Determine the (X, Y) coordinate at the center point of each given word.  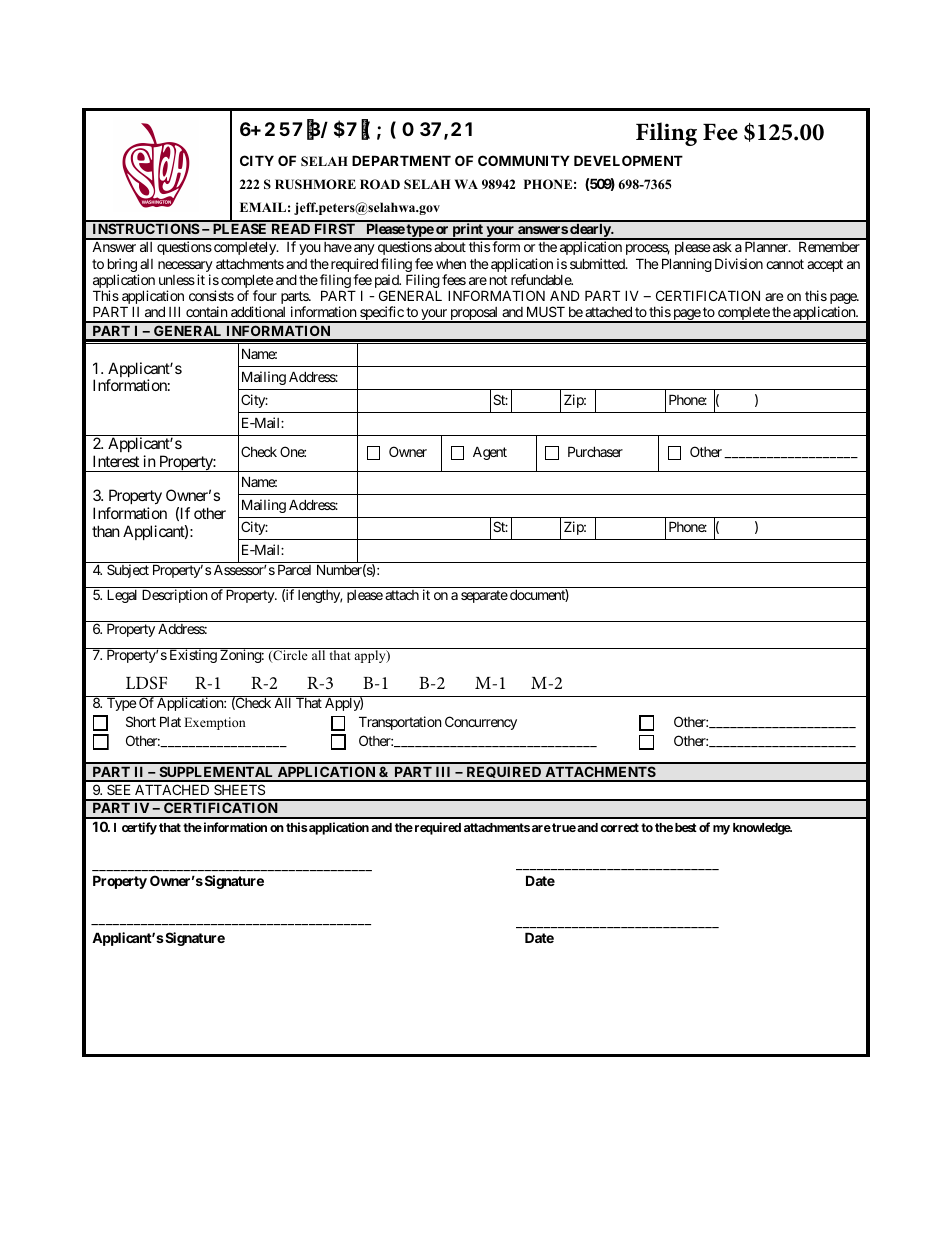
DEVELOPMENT (628, 160)
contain (206, 311)
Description (174, 596)
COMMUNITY (524, 160)
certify (139, 828)
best (686, 827)
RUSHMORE (315, 184)
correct (619, 827)
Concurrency (481, 723)
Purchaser (595, 451)
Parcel (294, 569)
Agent (490, 453)
